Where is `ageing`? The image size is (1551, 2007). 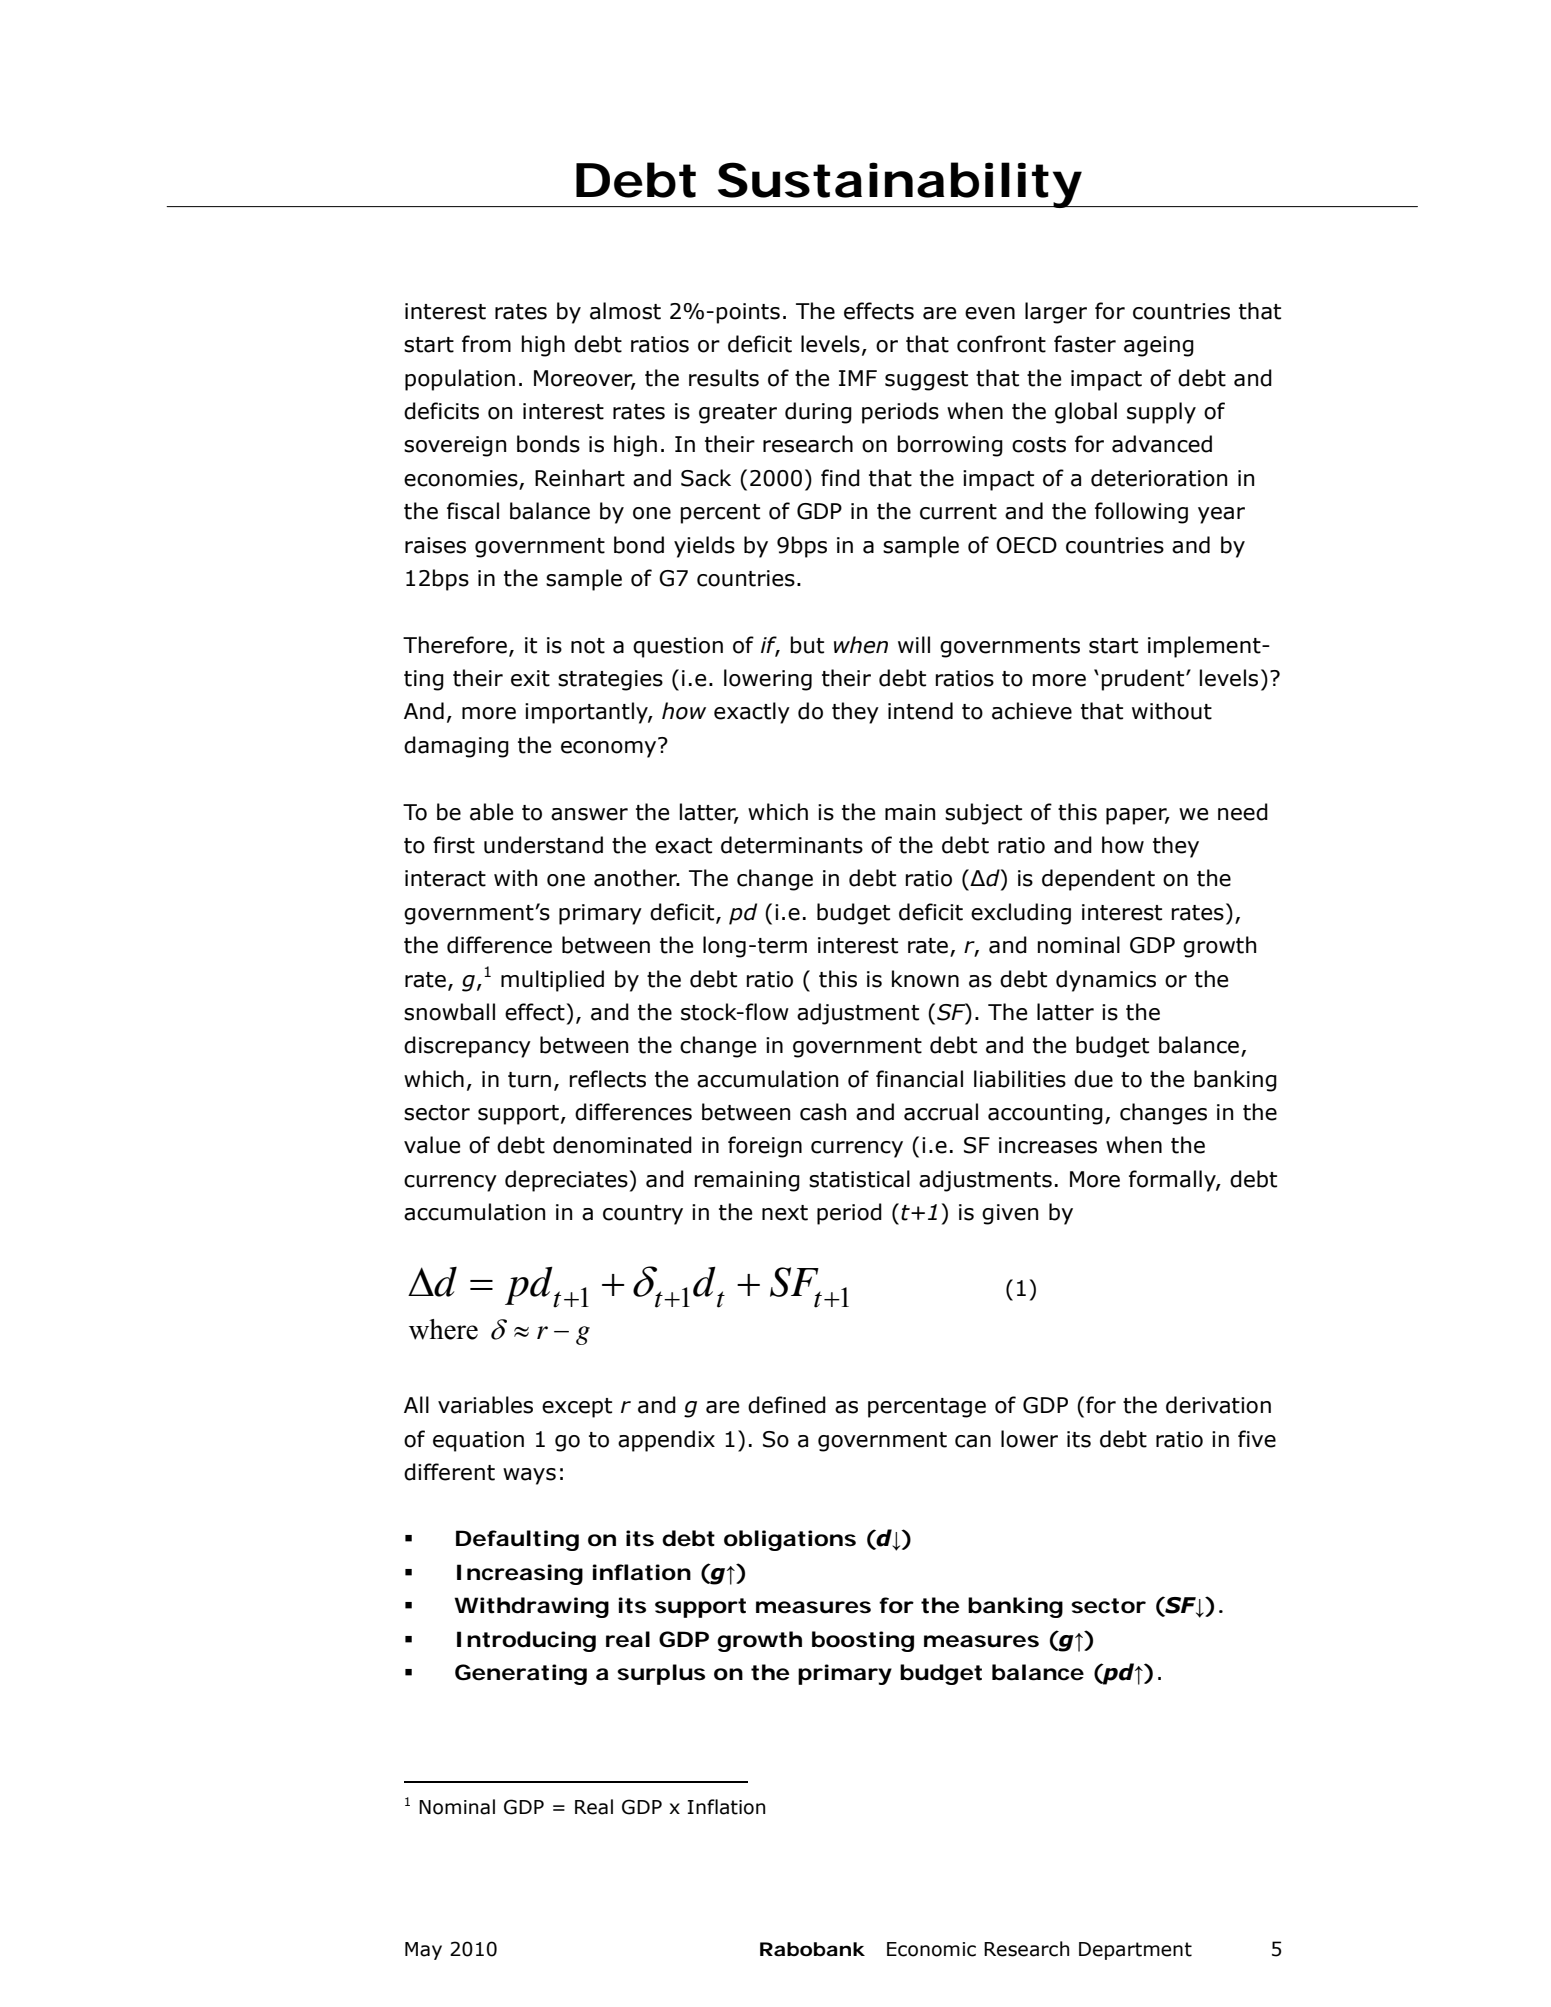 ageing is located at coordinates (1159, 346).
